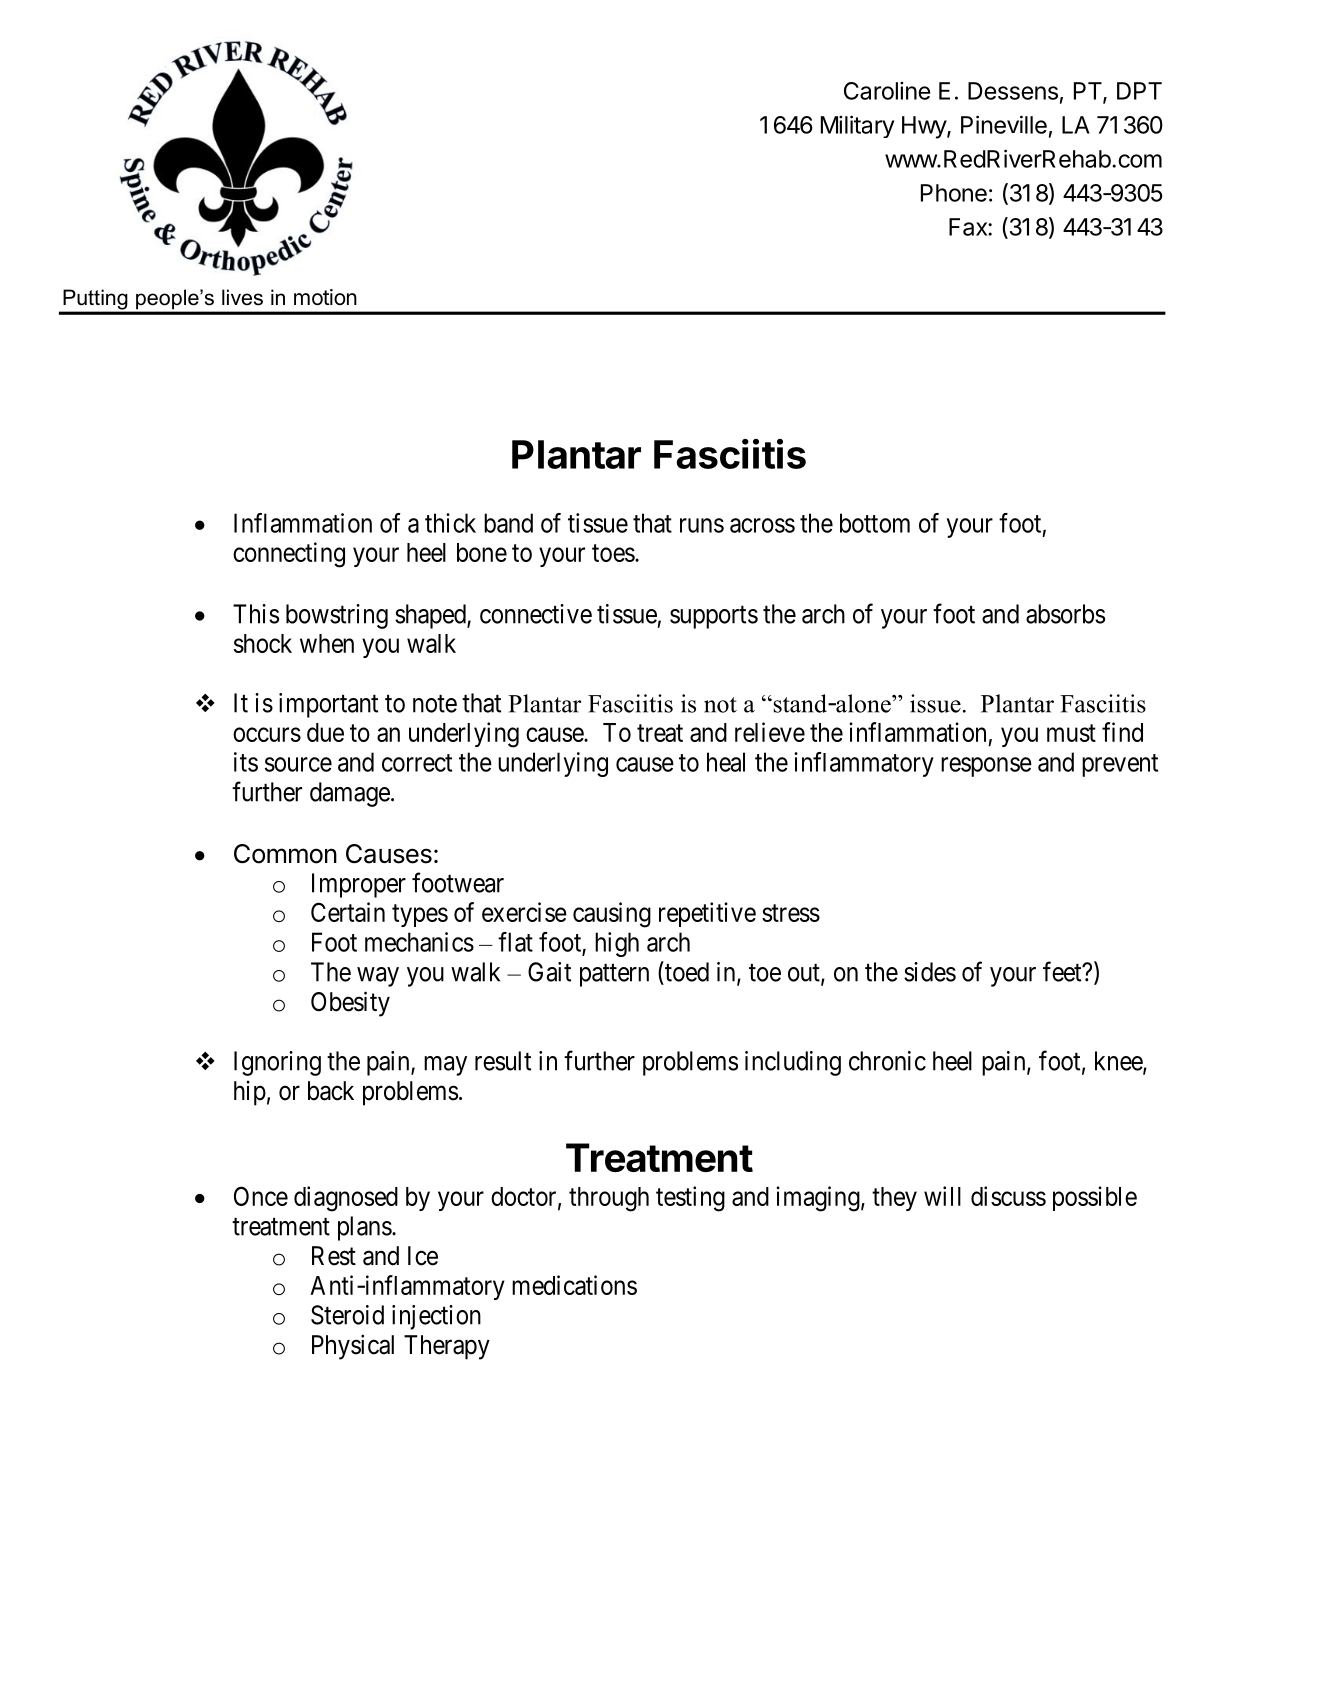 The height and width of the screenshot is (1704, 1317). Describe the element at coordinates (450, 523) in the screenshot. I see `thick` at that location.
